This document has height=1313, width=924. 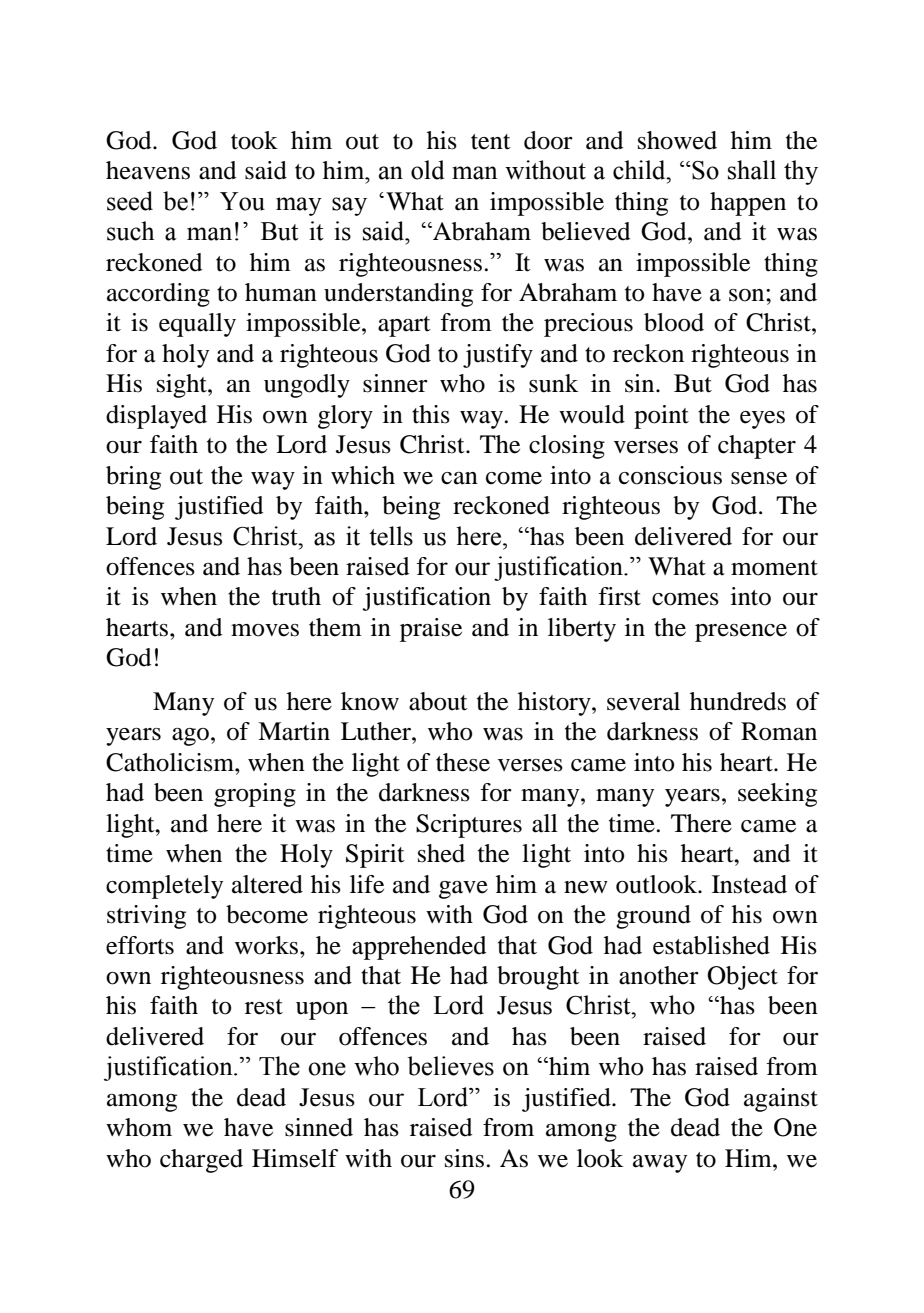 I want to click on presence, so click(x=741, y=633).
